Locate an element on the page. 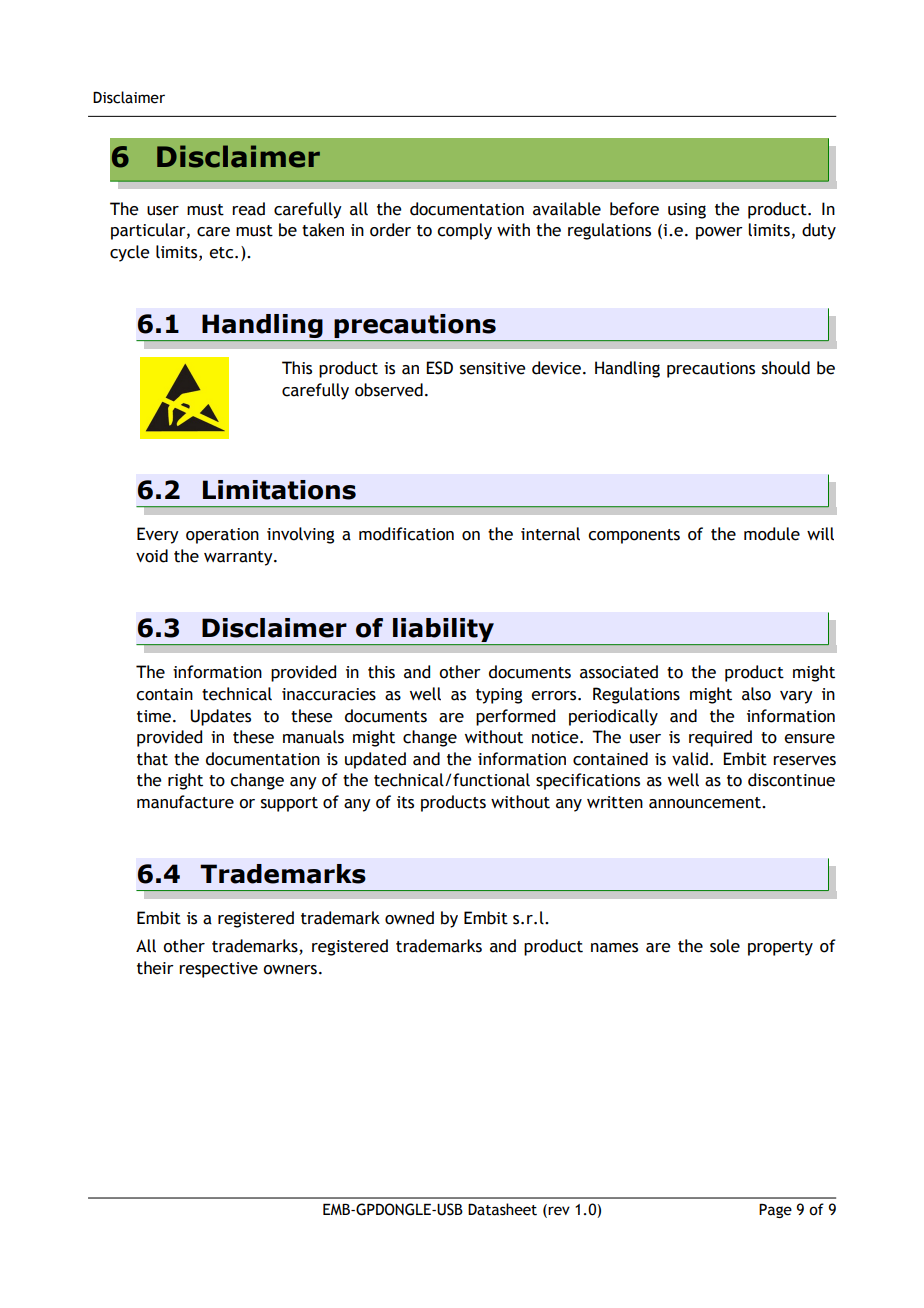 The width and height of the page is (924, 1308). typing is located at coordinates (499, 696).
